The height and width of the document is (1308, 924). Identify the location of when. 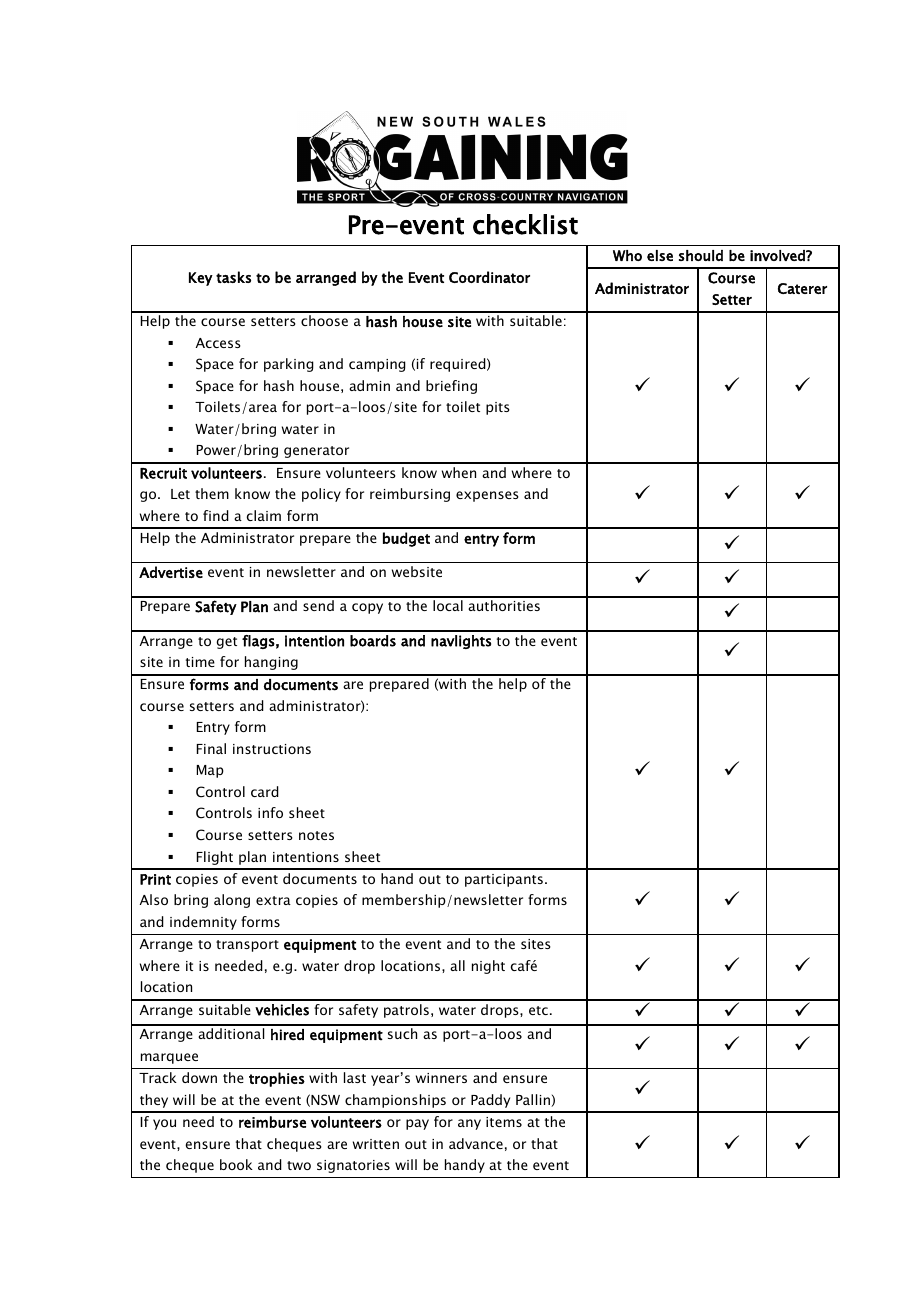
(459, 472).
